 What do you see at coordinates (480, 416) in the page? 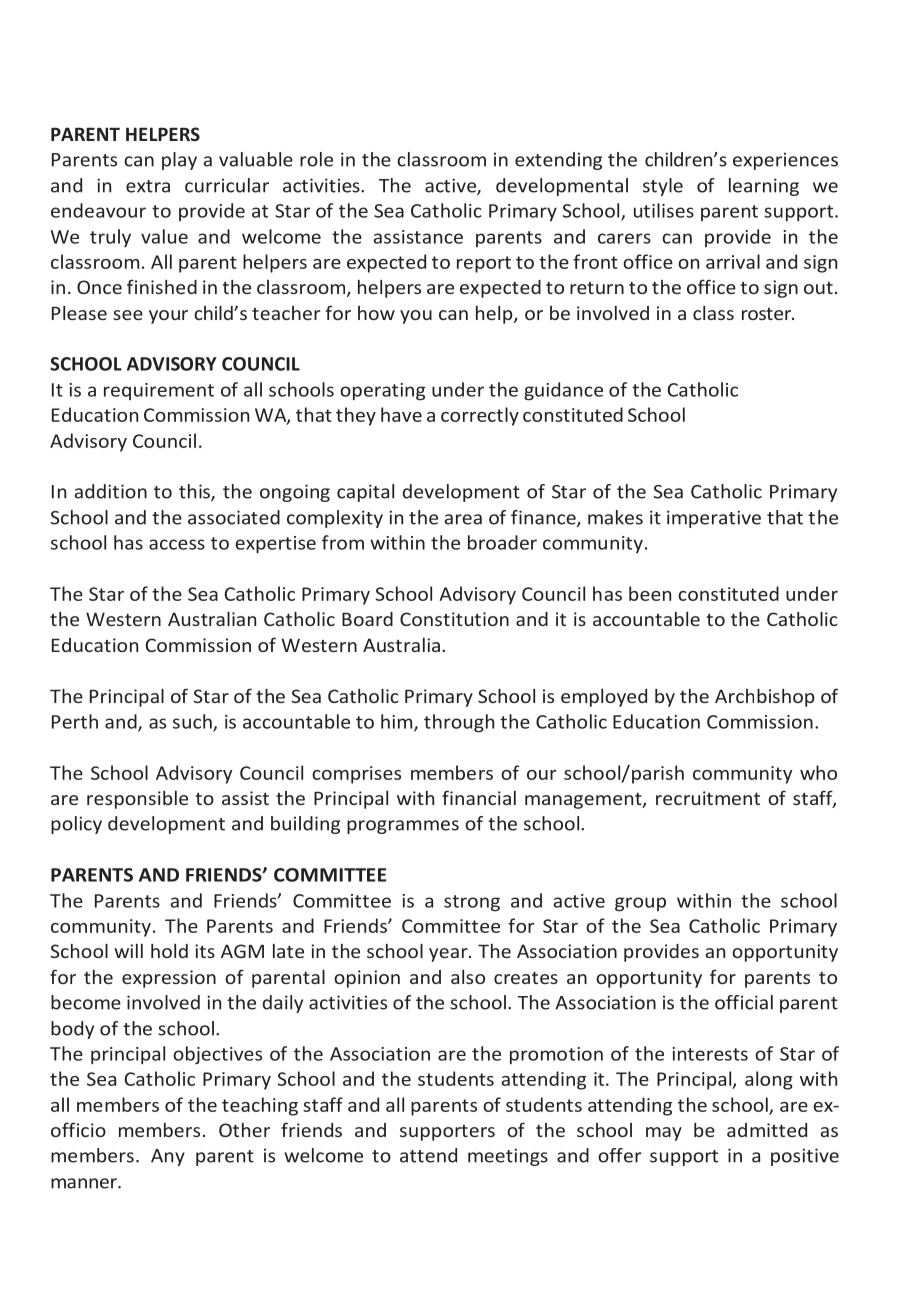
I see `correctly` at bounding box center [480, 416].
